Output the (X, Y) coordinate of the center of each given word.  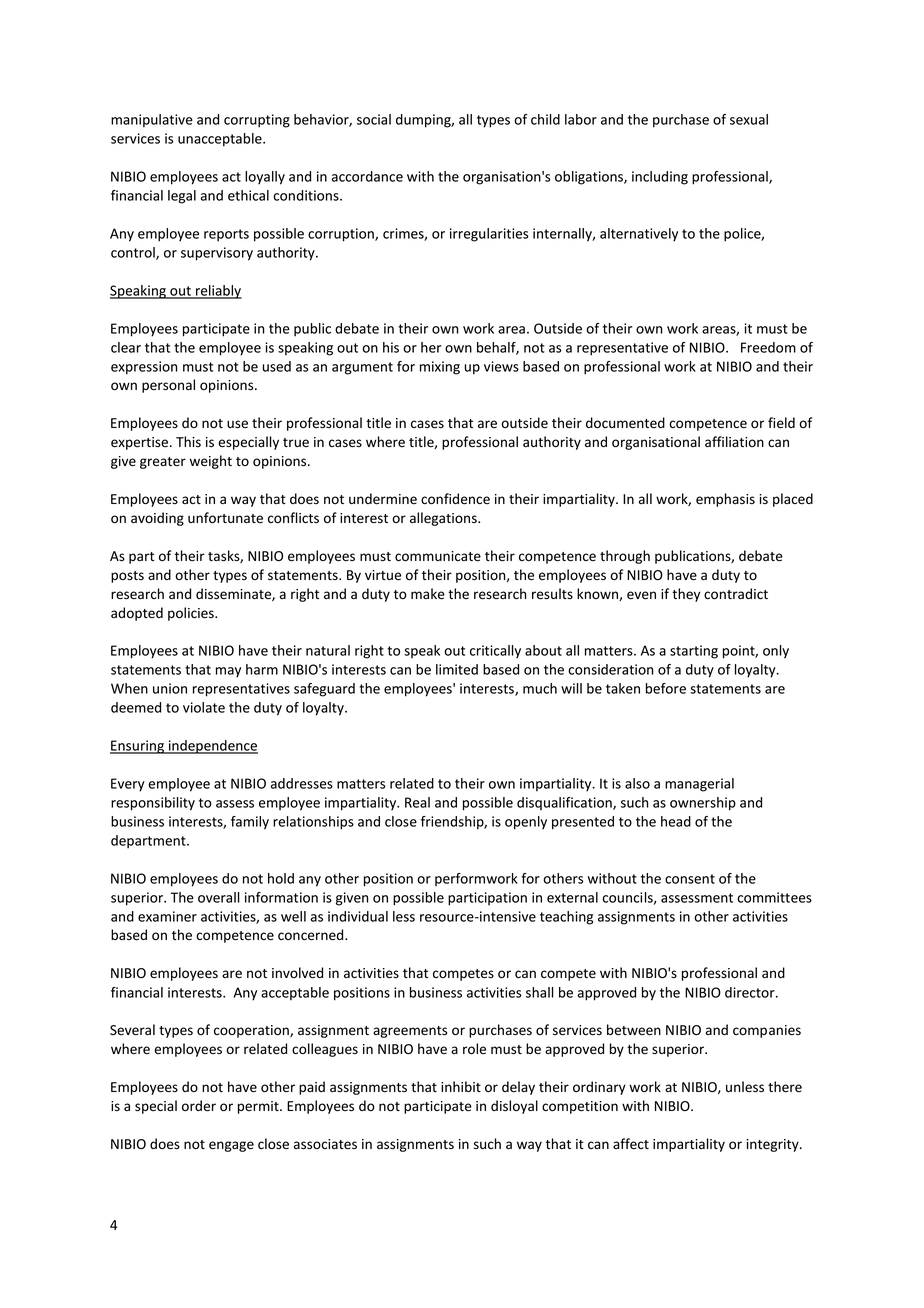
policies (192, 614)
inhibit (461, 1086)
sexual (749, 119)
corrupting (257, 121)
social (374, 119)
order (199, 1106)
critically (495, 651)
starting (694, 652)
